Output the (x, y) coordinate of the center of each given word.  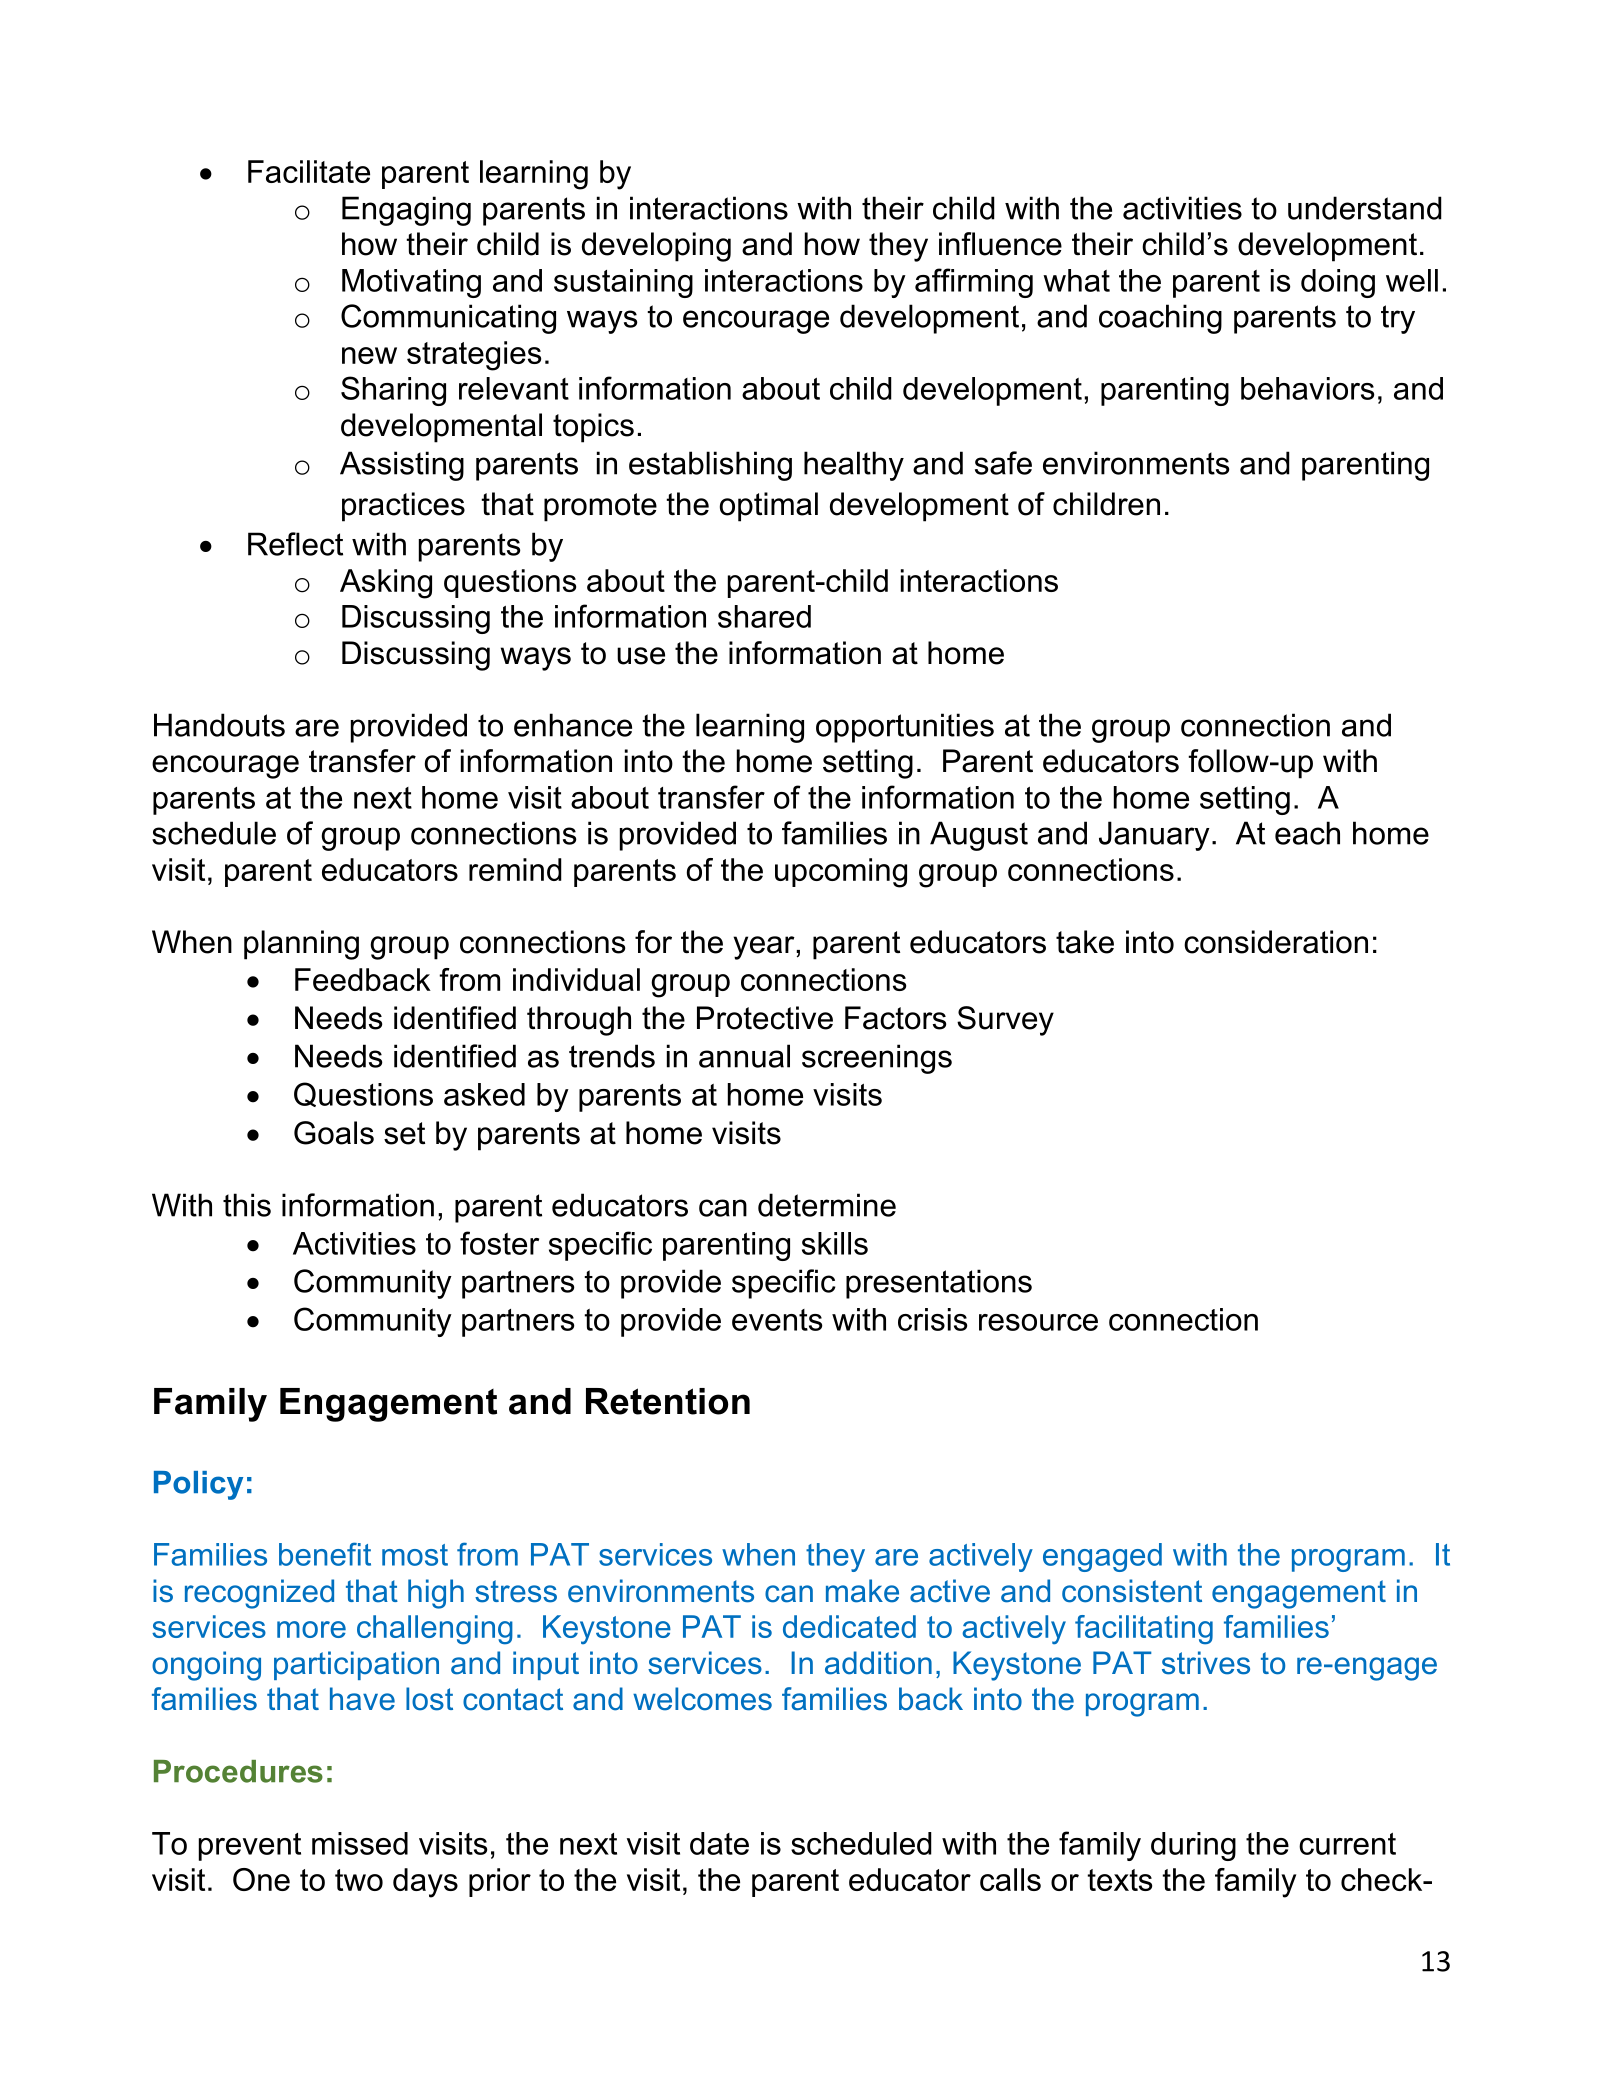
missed (360, 1843)
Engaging (406, 211)
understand (1365, 208)
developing (656, 247)
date (719, 1843)
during (1193, 1846)
